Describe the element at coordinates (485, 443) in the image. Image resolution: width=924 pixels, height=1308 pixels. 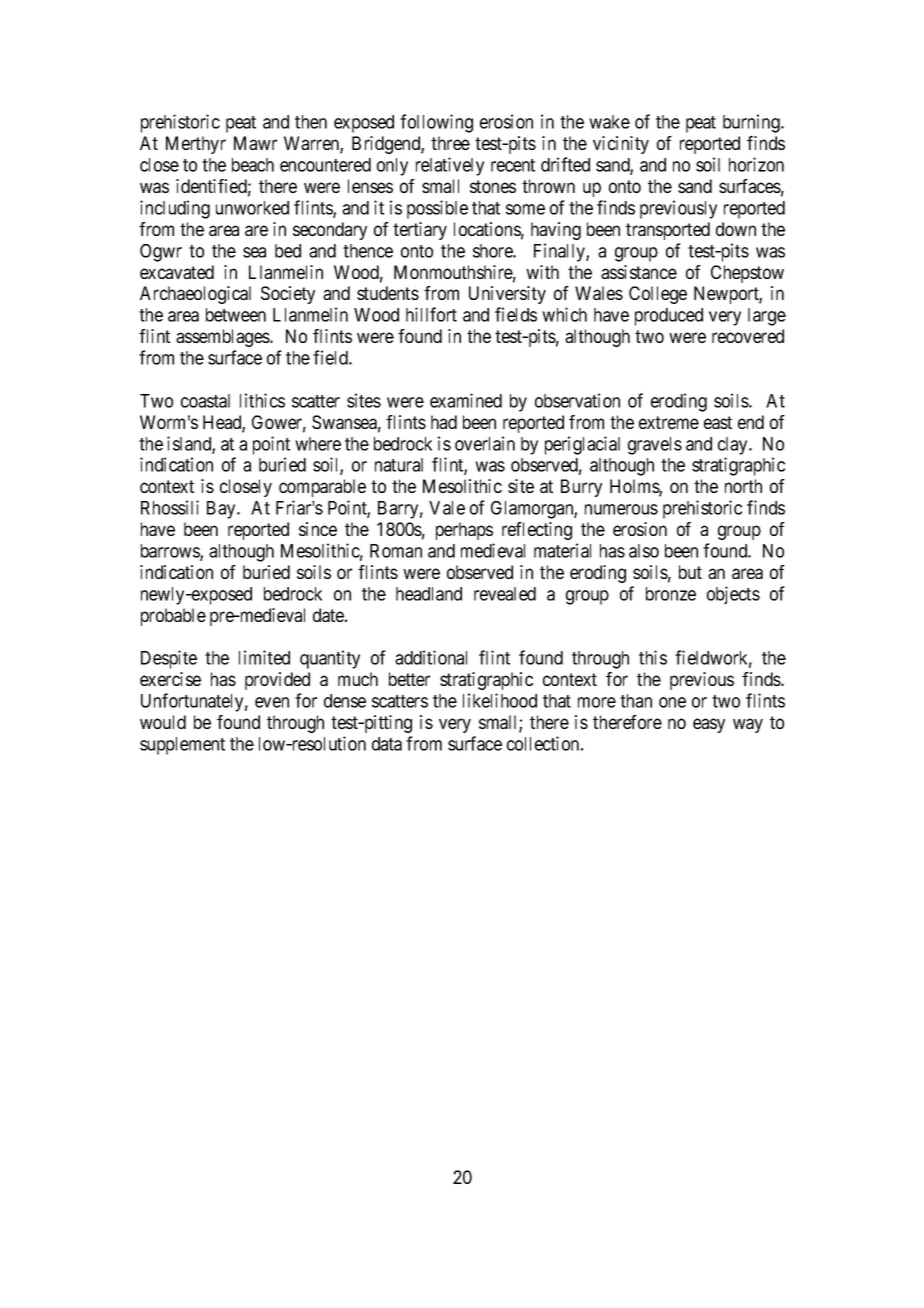
I see `overlain` at that location.
